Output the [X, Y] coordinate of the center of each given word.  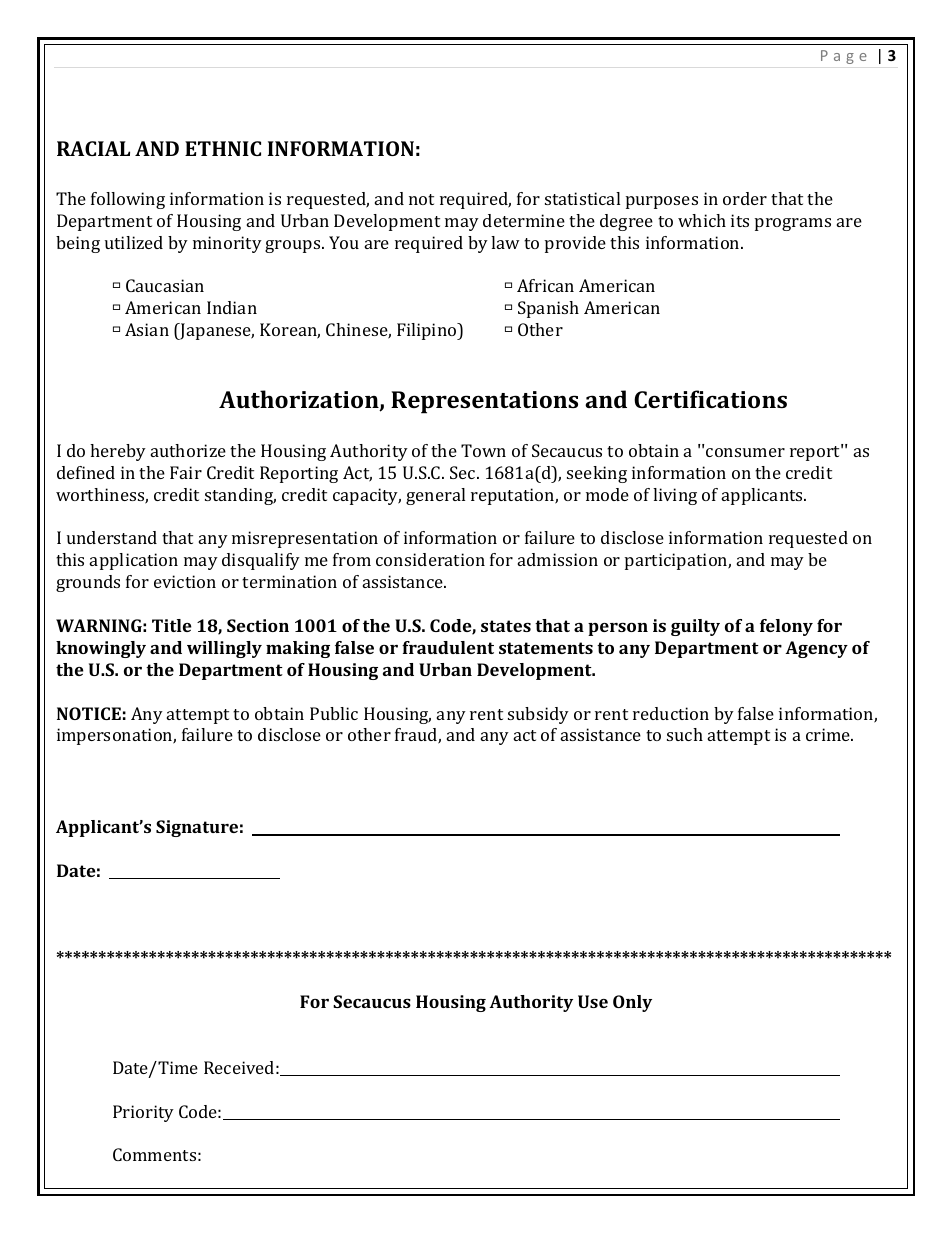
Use [593, 1001]
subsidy [538, 715]
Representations [484, 402]
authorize [188, 450]
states [506, 626]
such [685, 734]
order [745, 198]
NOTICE [89, 713]
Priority [143, 1113]
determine [524, 220]
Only [632, 1003]
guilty [695, 627]
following [128, 200]
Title [172, 625]
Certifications [710, 399]
